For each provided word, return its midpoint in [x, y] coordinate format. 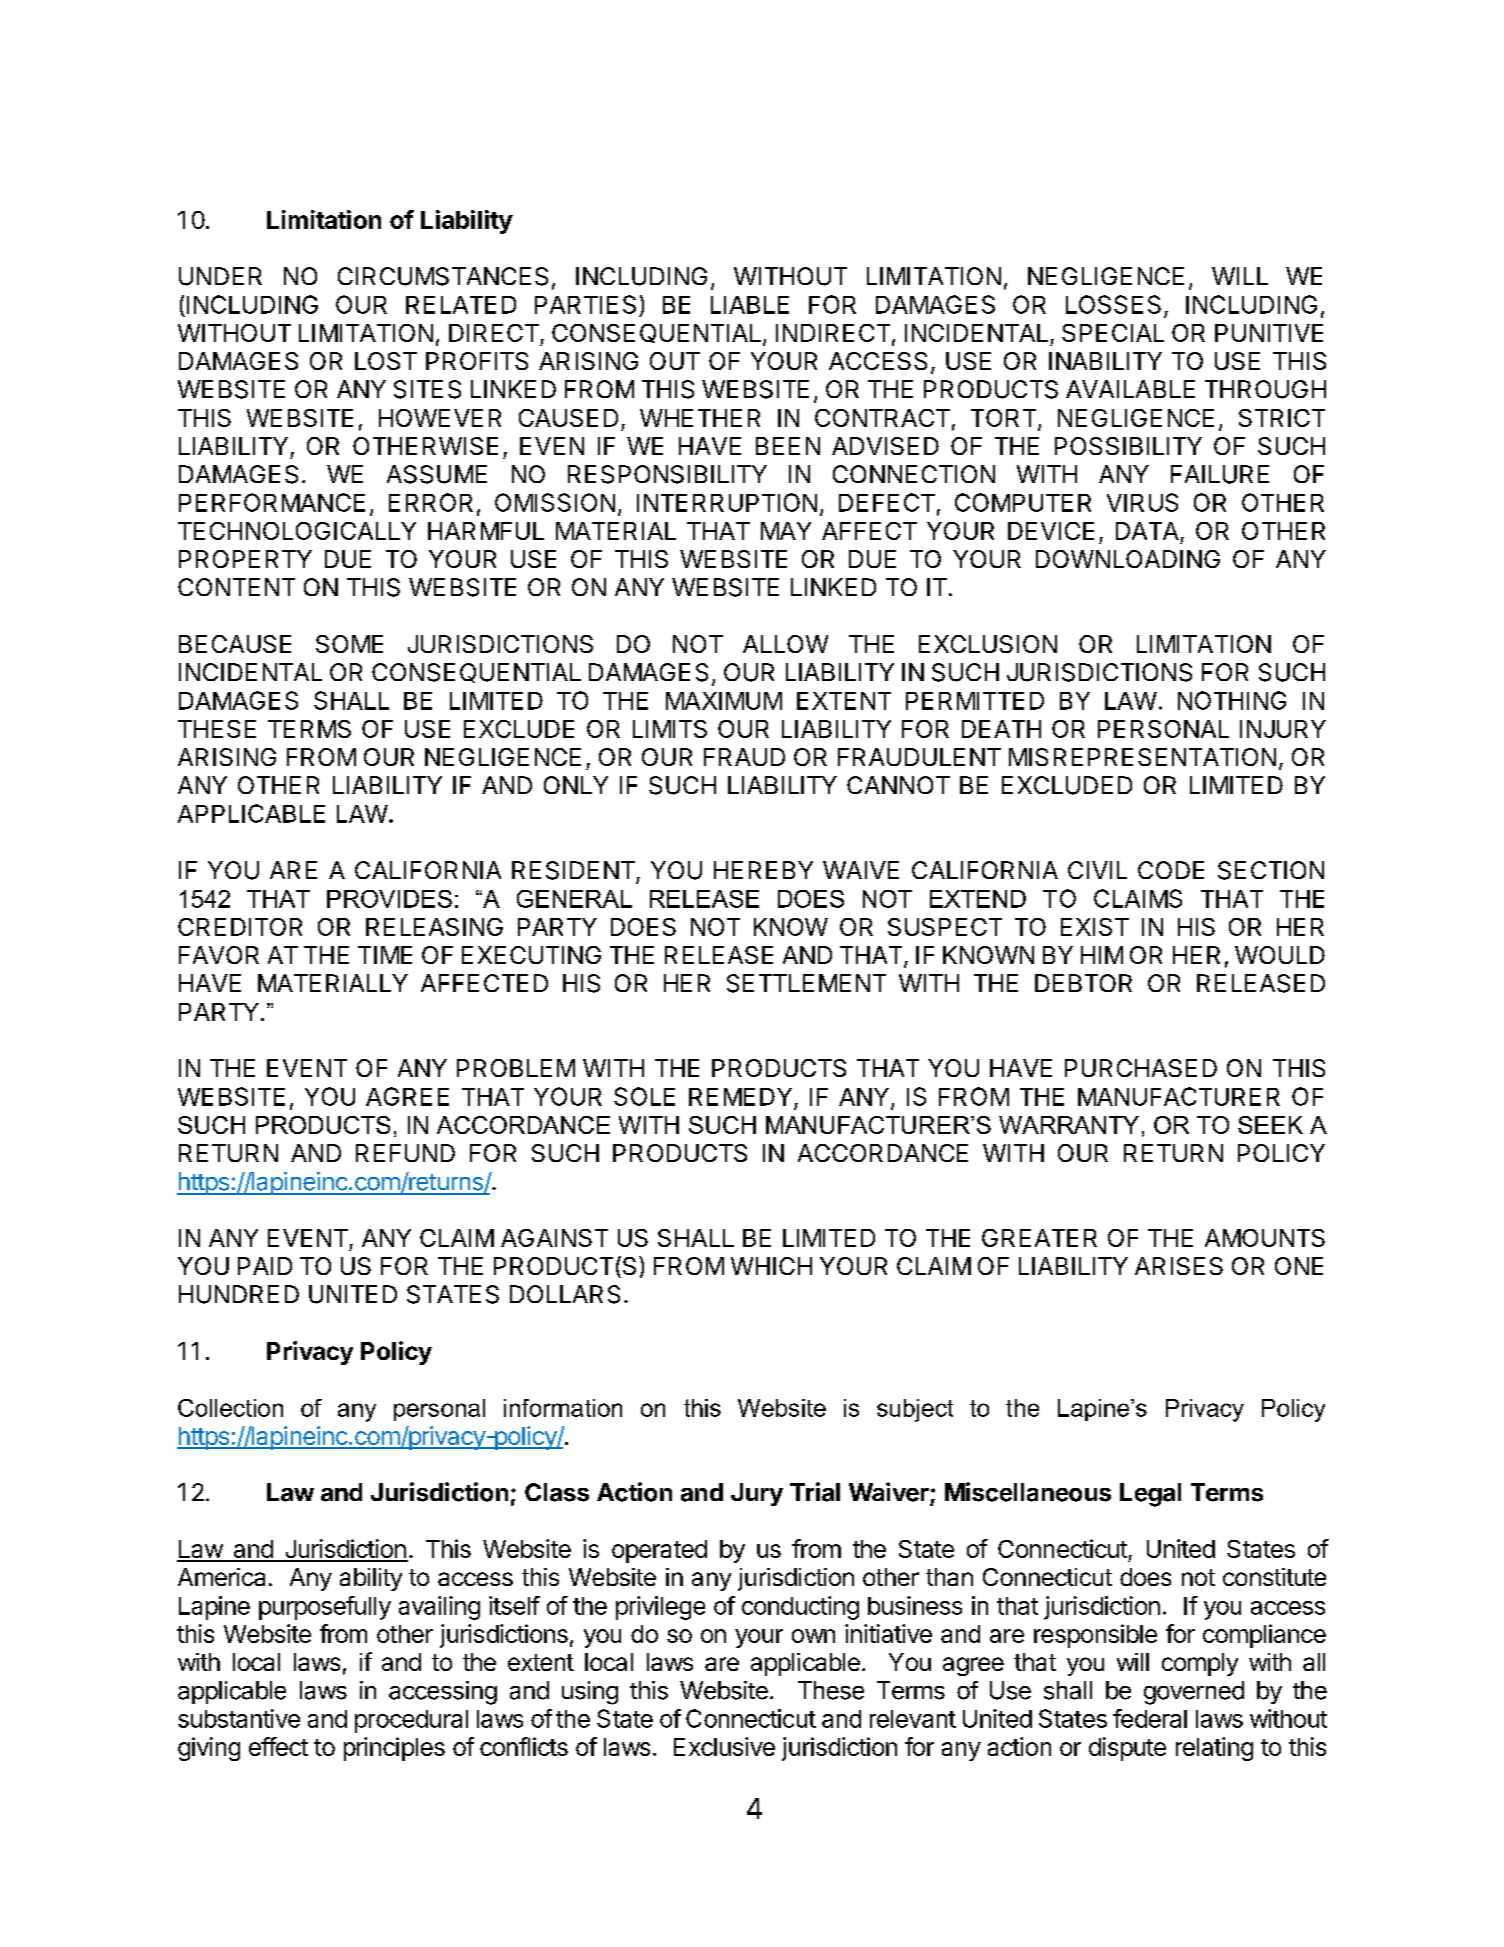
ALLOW [785, 644]
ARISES [1179, 1266]
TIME [385, 955]
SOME [349, 644]
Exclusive [724, 1746]
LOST [386, 361]
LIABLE [750, 305]
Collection [230, 1408]
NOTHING [1232, 700]
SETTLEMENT [806, 983]
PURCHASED [1141, 1068]
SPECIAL [1113, 333]
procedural [411, 1721]
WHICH [771, 1266]
